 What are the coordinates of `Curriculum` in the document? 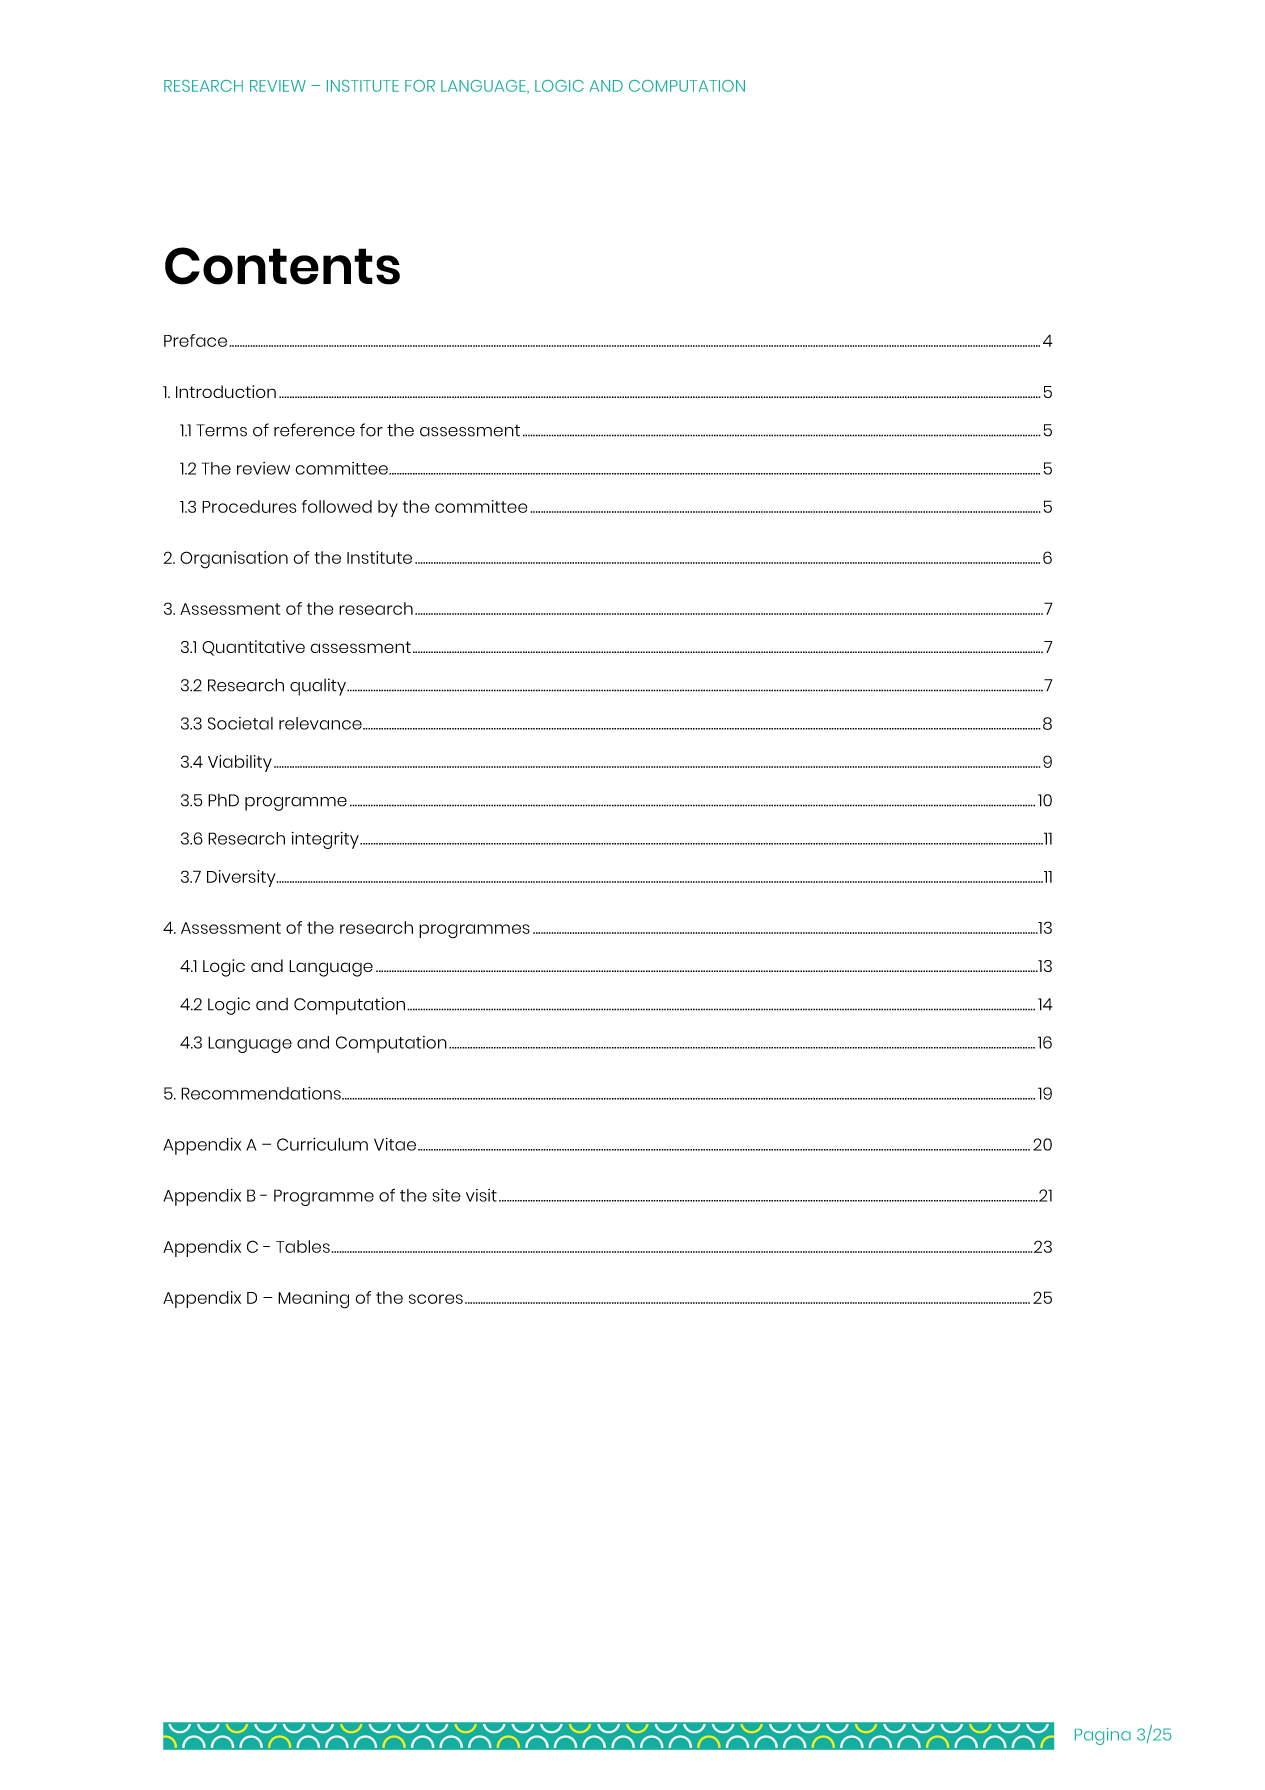 It's located at (322, 1144).
